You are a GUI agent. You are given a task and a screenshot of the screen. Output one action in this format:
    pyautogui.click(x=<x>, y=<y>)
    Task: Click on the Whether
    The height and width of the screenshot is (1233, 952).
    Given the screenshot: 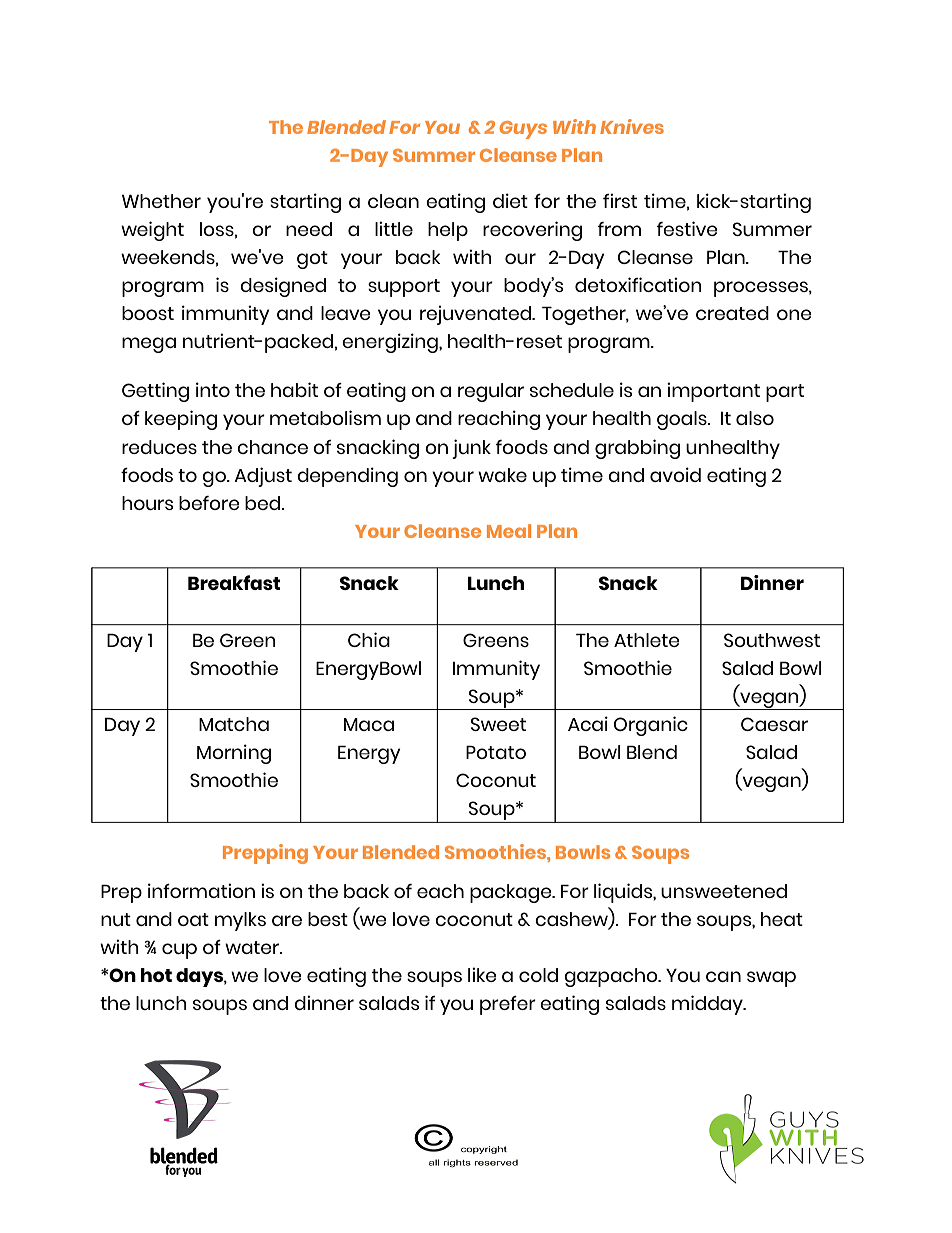 What is the action you would take?
    pyautogui.click(x=161, y=201)
